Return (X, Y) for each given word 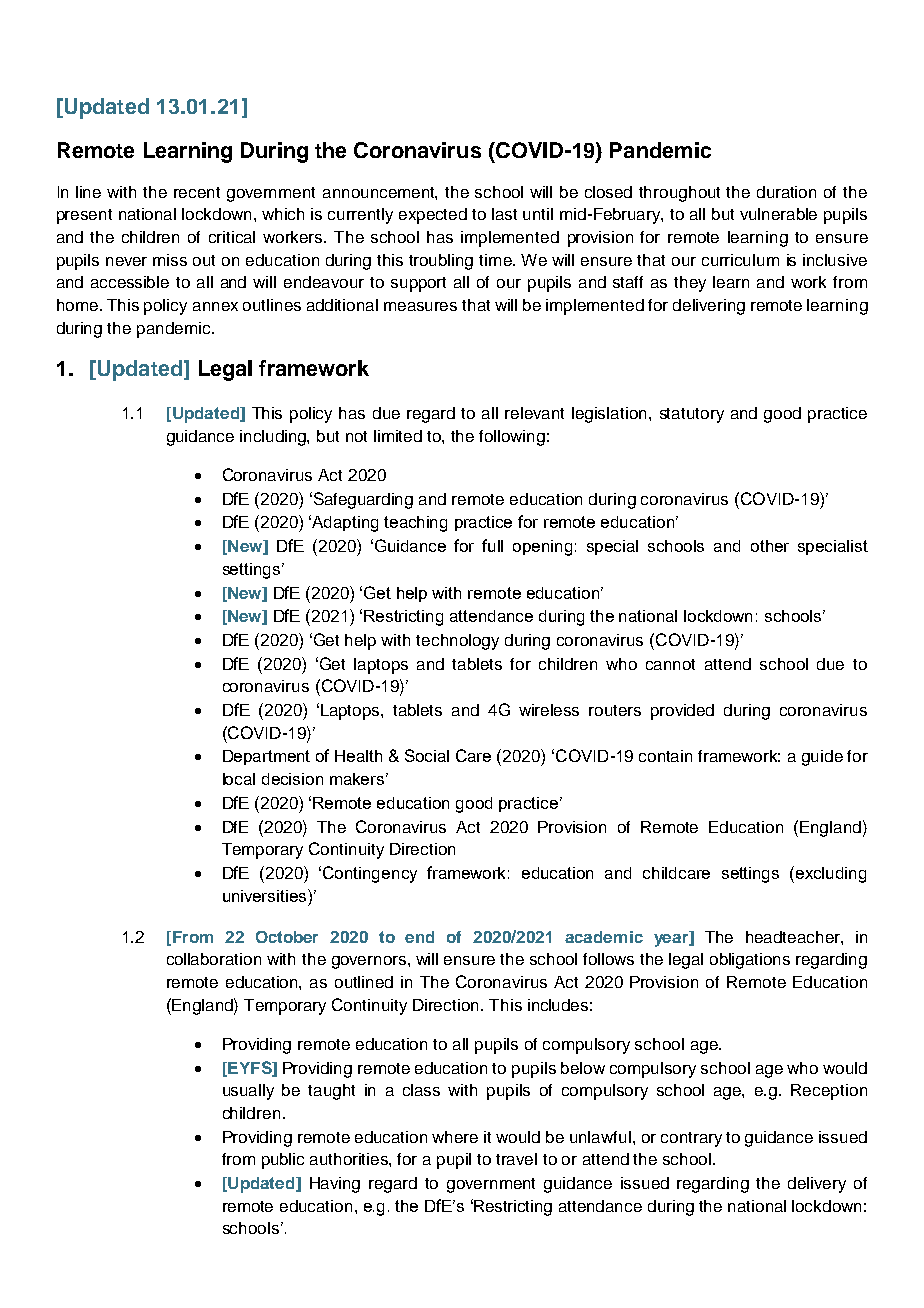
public (283, 1161)
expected (433, 216)
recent (197, 192)
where (455, 1137)
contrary (691, 1139)
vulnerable (778, 214)
